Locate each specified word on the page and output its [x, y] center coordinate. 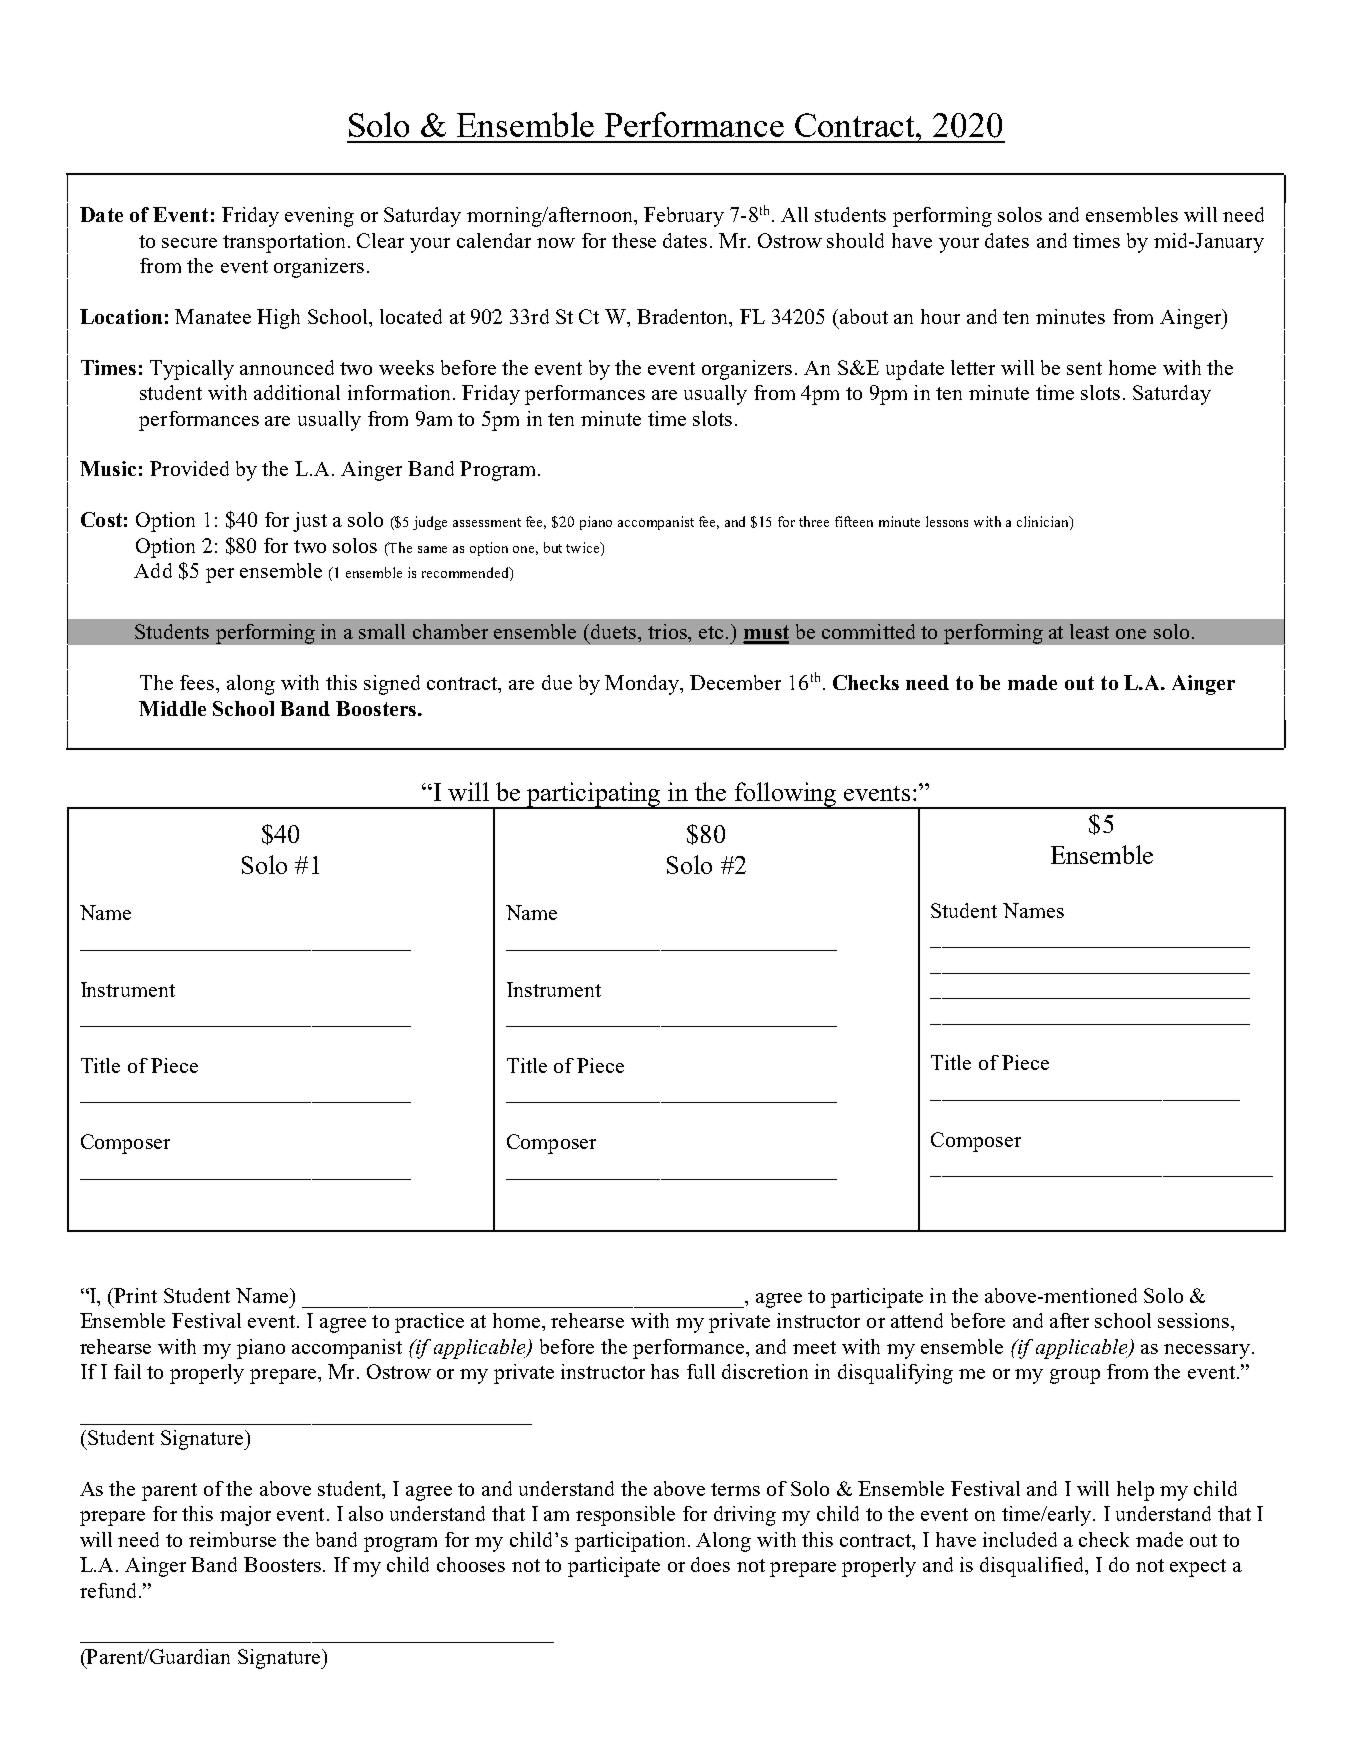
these [634, 240]
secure [189, 243]
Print [135, 1295]
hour [940, 316]
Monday [643, 685]
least [1089, 631]
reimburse [232, 1539]
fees [198, 682]
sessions [1195, 1320]
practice [429, 1323]
